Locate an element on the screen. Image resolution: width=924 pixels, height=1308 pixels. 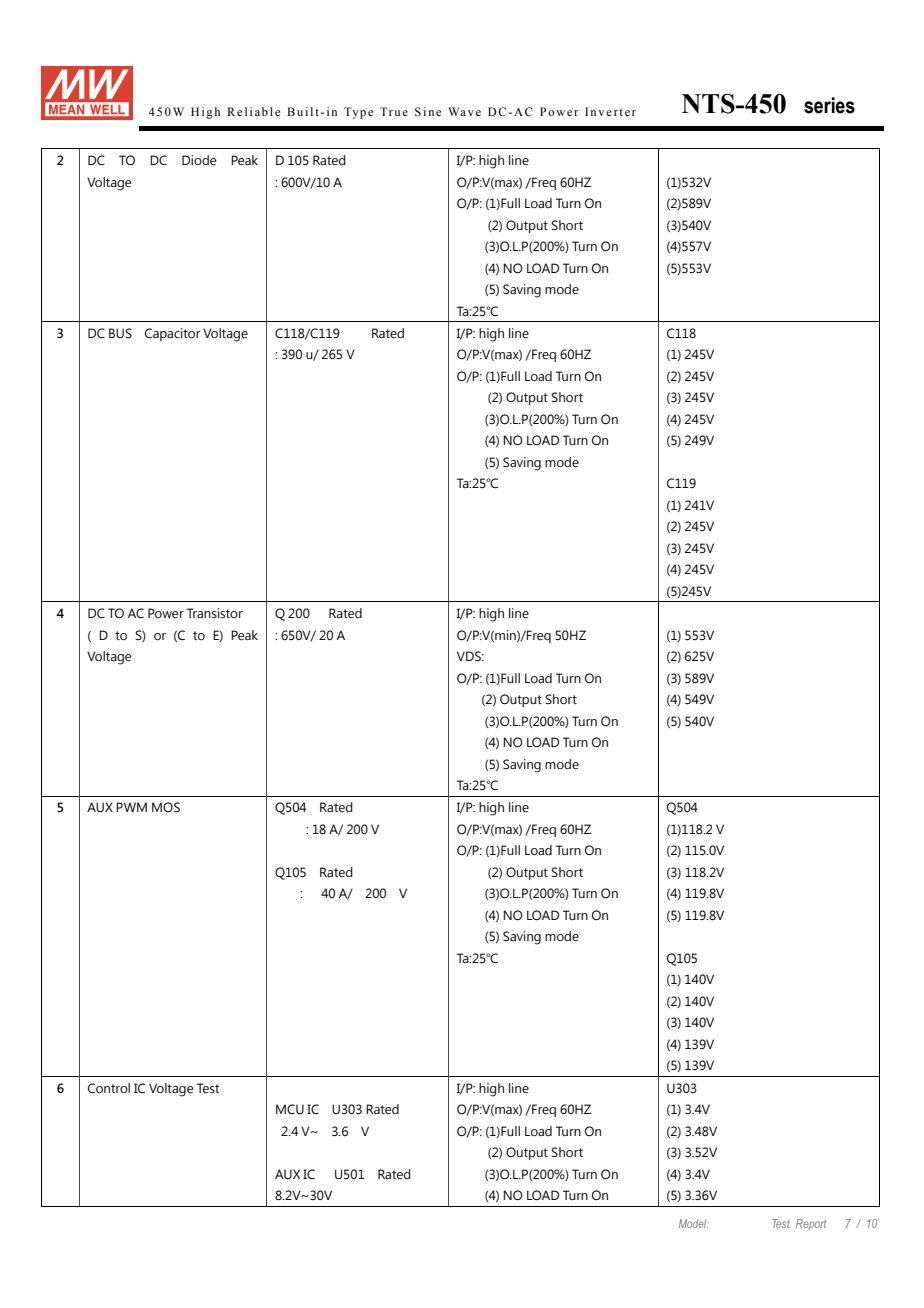
Control is located at coordinates (109, 1088).
